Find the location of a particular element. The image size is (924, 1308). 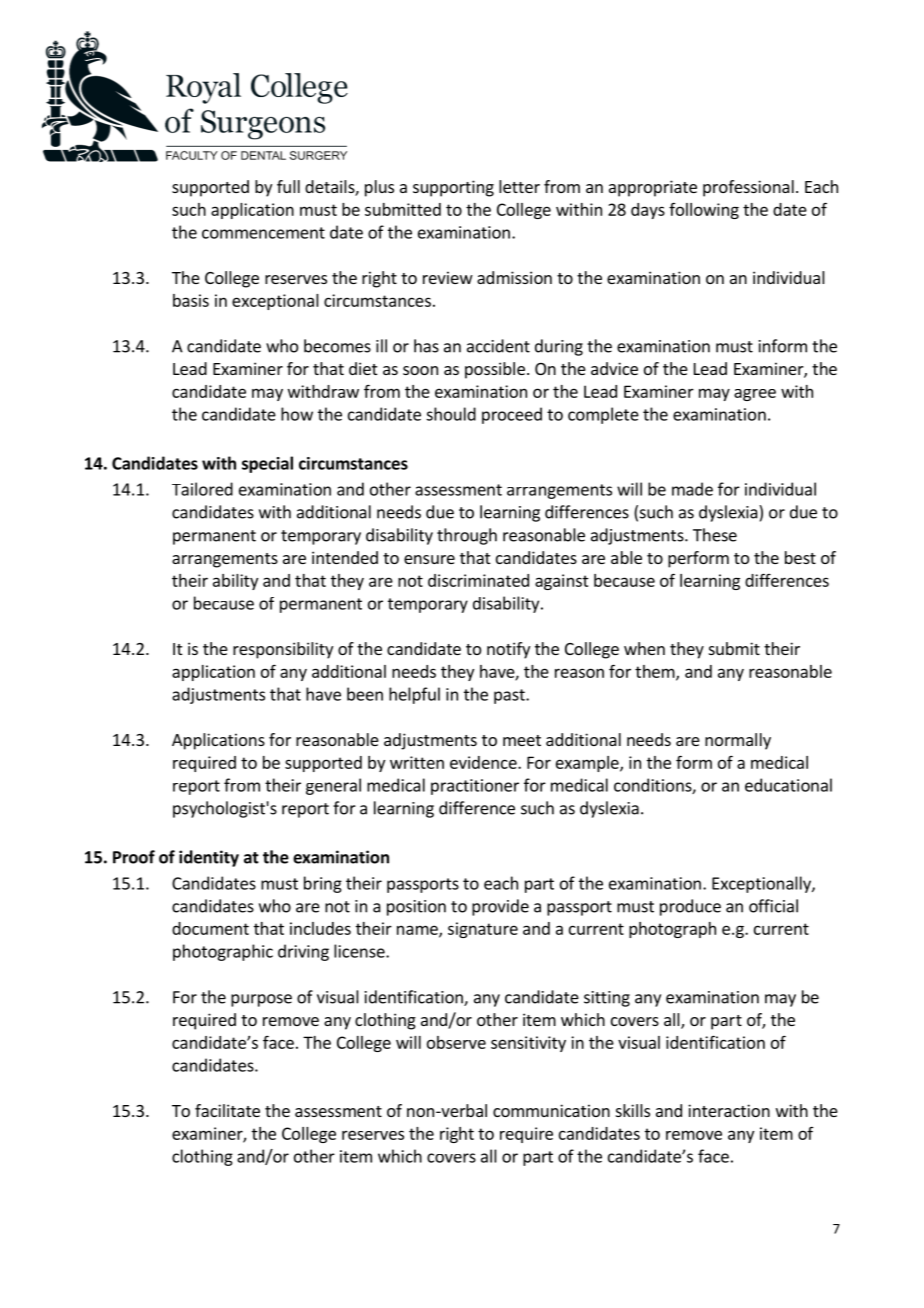

identity is located at coordinates (209, 858).
